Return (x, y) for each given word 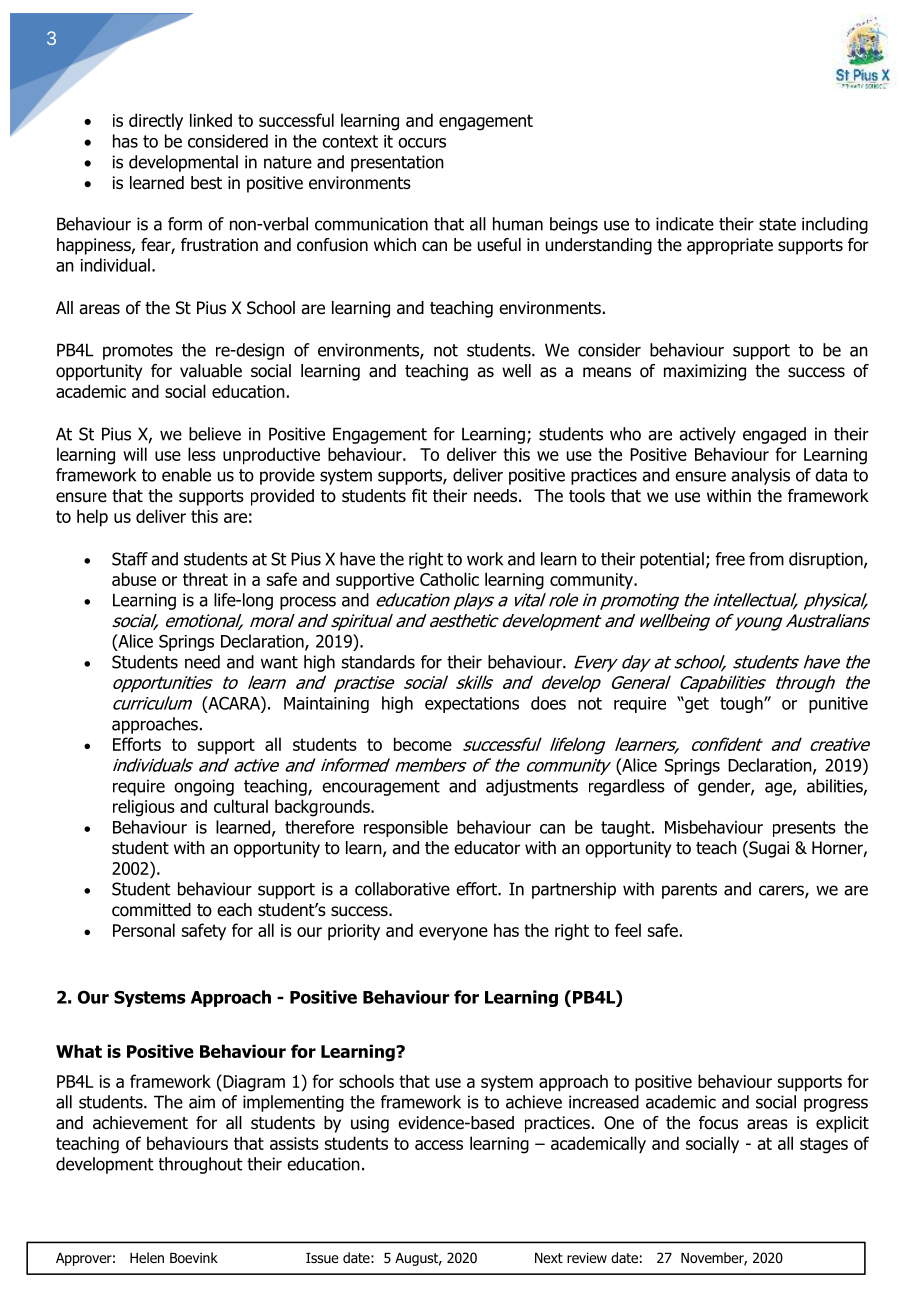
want (279, 662)
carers (782, 891)
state (777, 224)
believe (215, 434)
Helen (147, 1257)
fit (419, 495)
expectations (472, 705)
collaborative (402, 889)
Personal (144, 930)
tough (742, 704)
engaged (774, 435)
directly (156, 122)
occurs (422, 143)
